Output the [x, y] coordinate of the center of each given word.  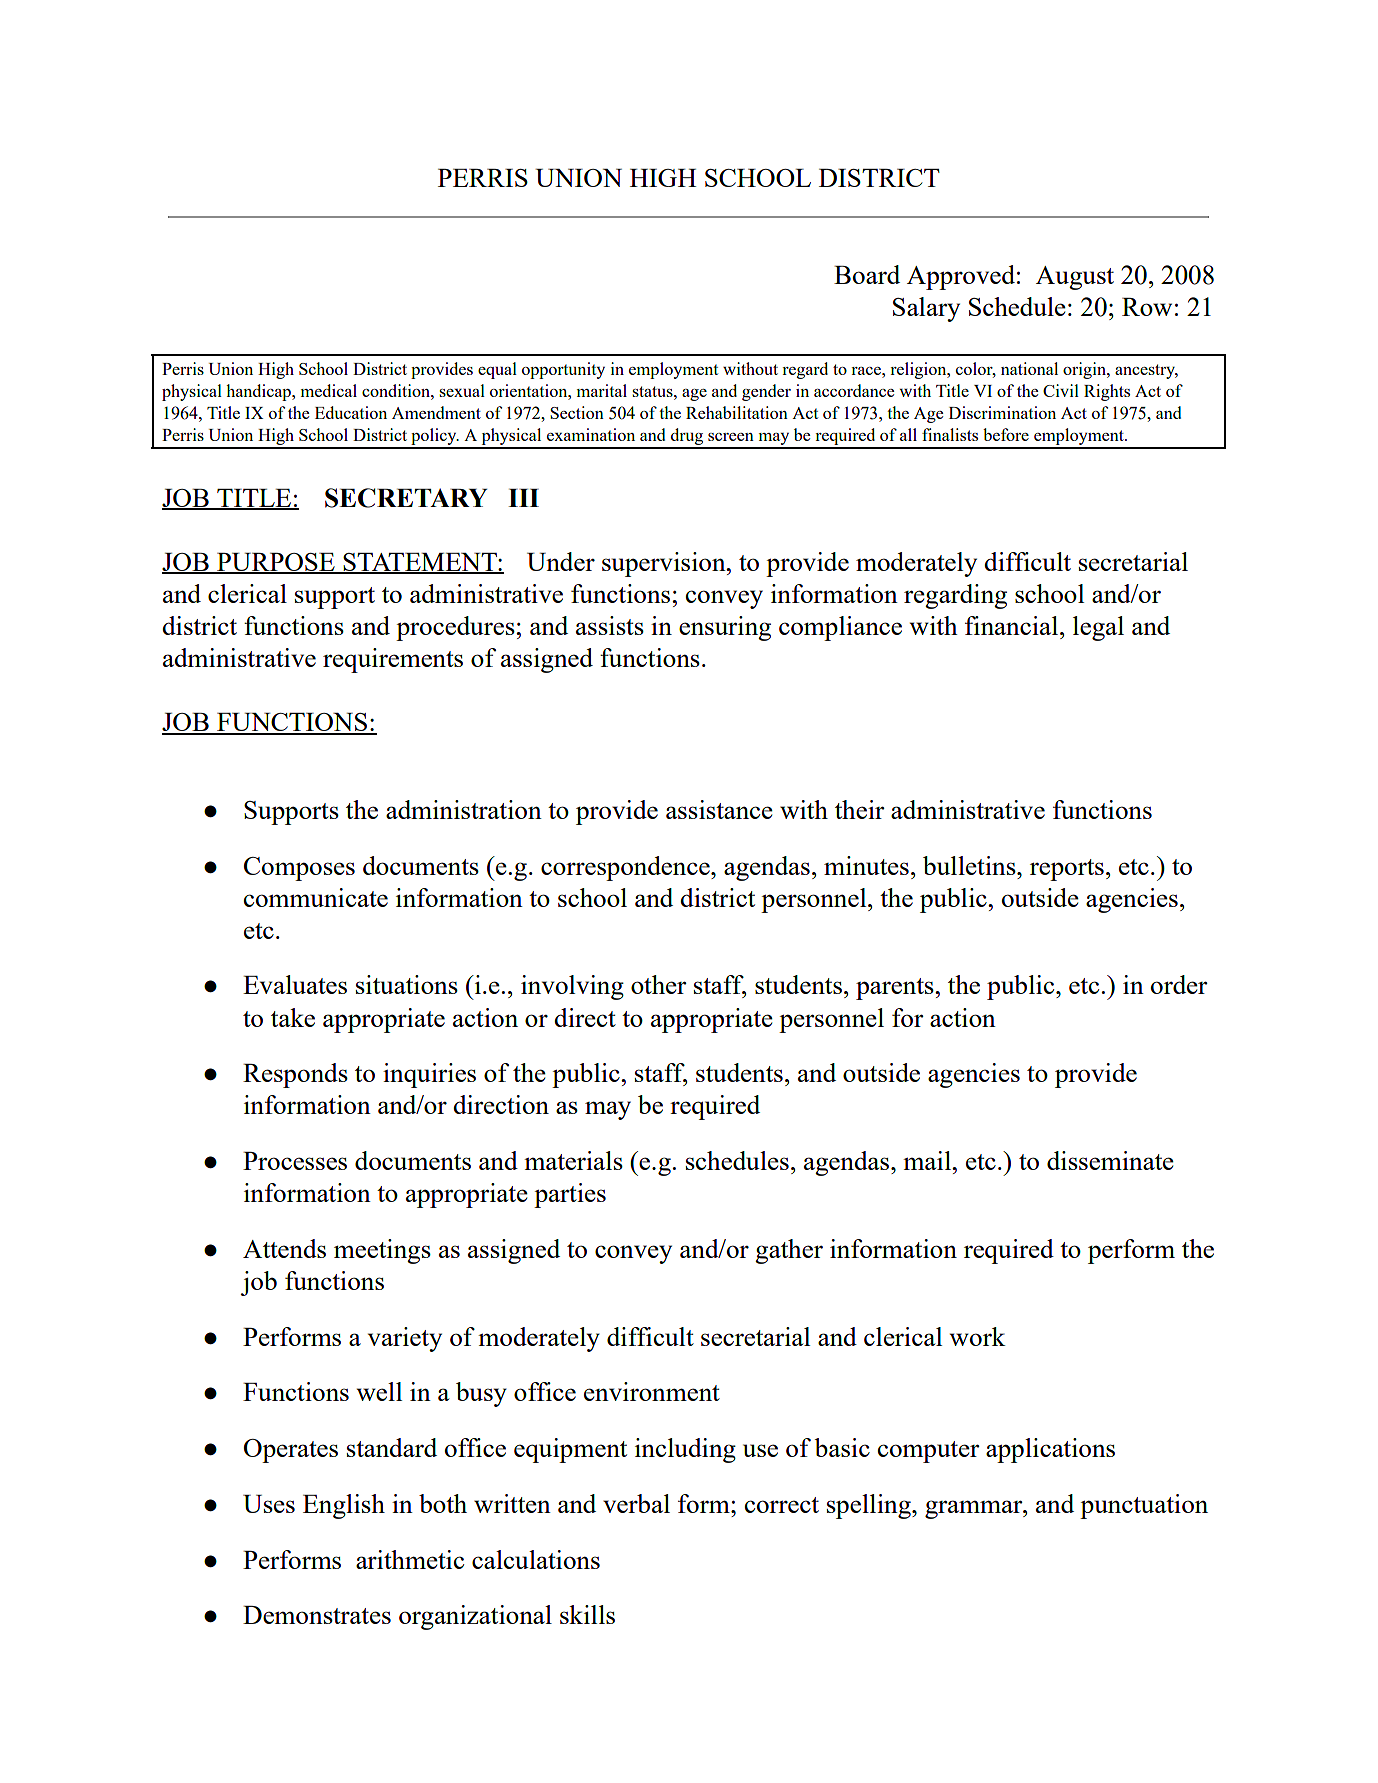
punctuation [1144, 1506]
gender [766, 392]
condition [397, 390]
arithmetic [410, 1559]
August [1075, 278]
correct [782, 1505]
